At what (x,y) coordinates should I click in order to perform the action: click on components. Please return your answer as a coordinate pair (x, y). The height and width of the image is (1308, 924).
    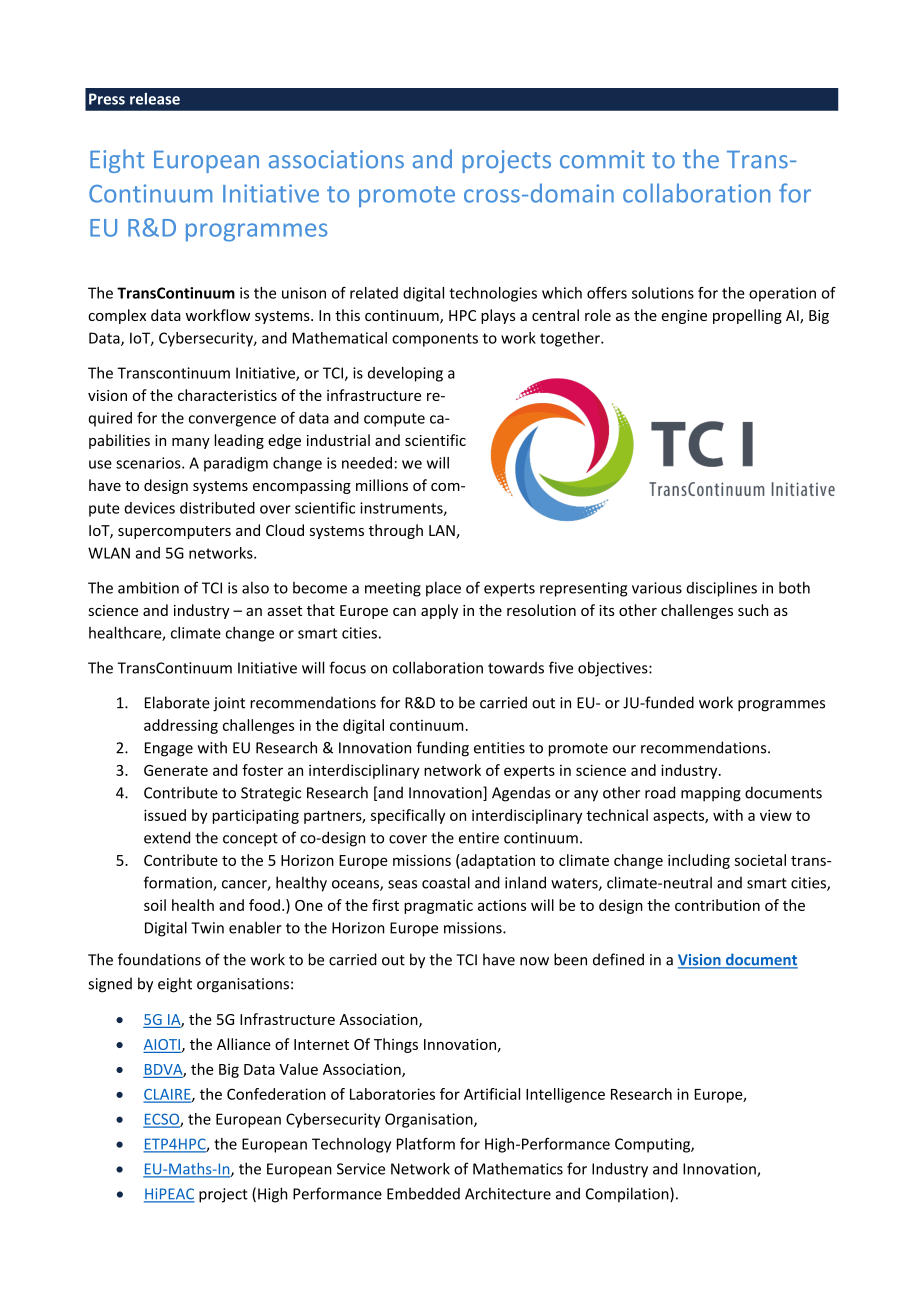
    Looking at the image, I should click on (435, 340).
